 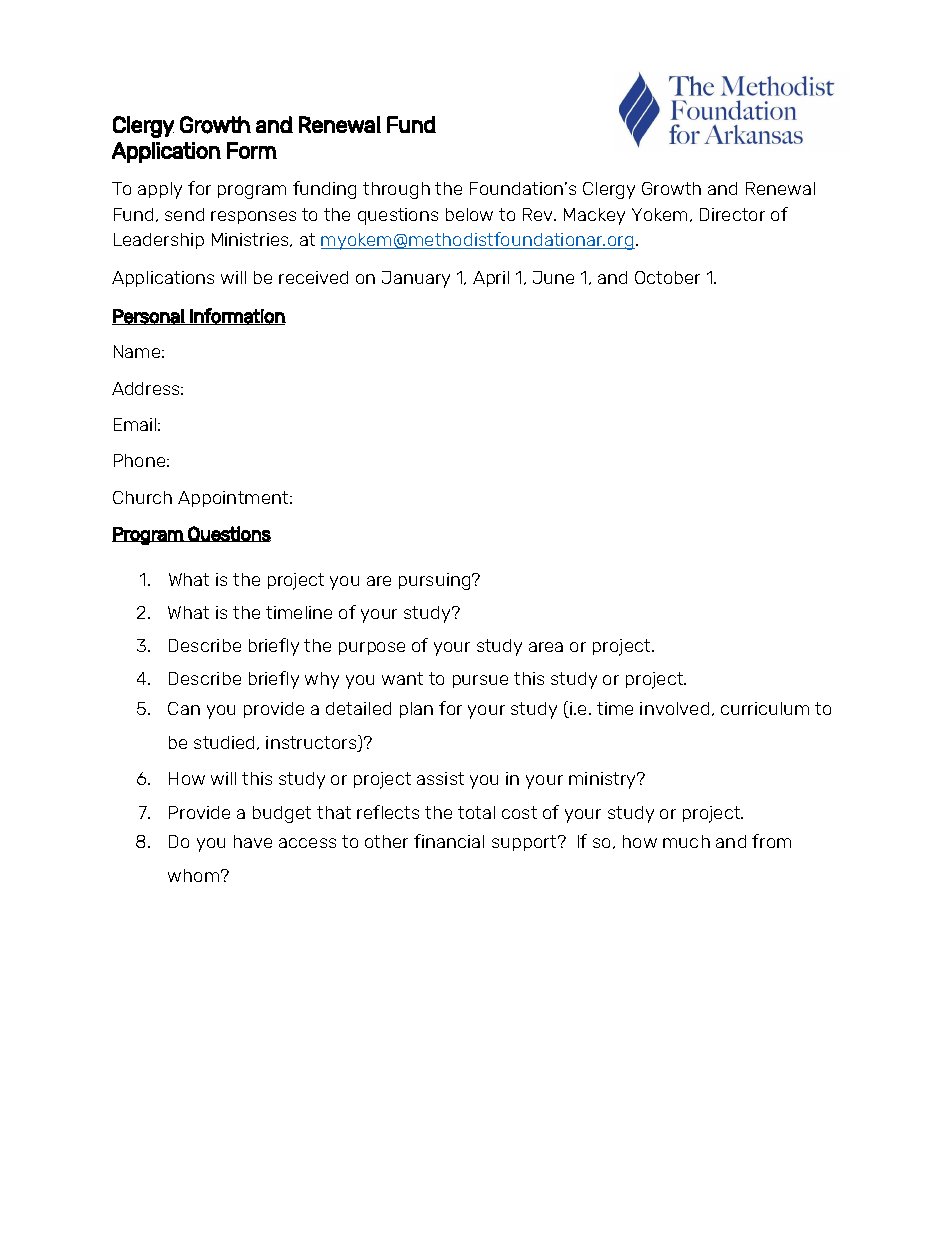 What do you see at coordinates (546, 647) in the document?
I see `area` at bounding box center [546, 647].
